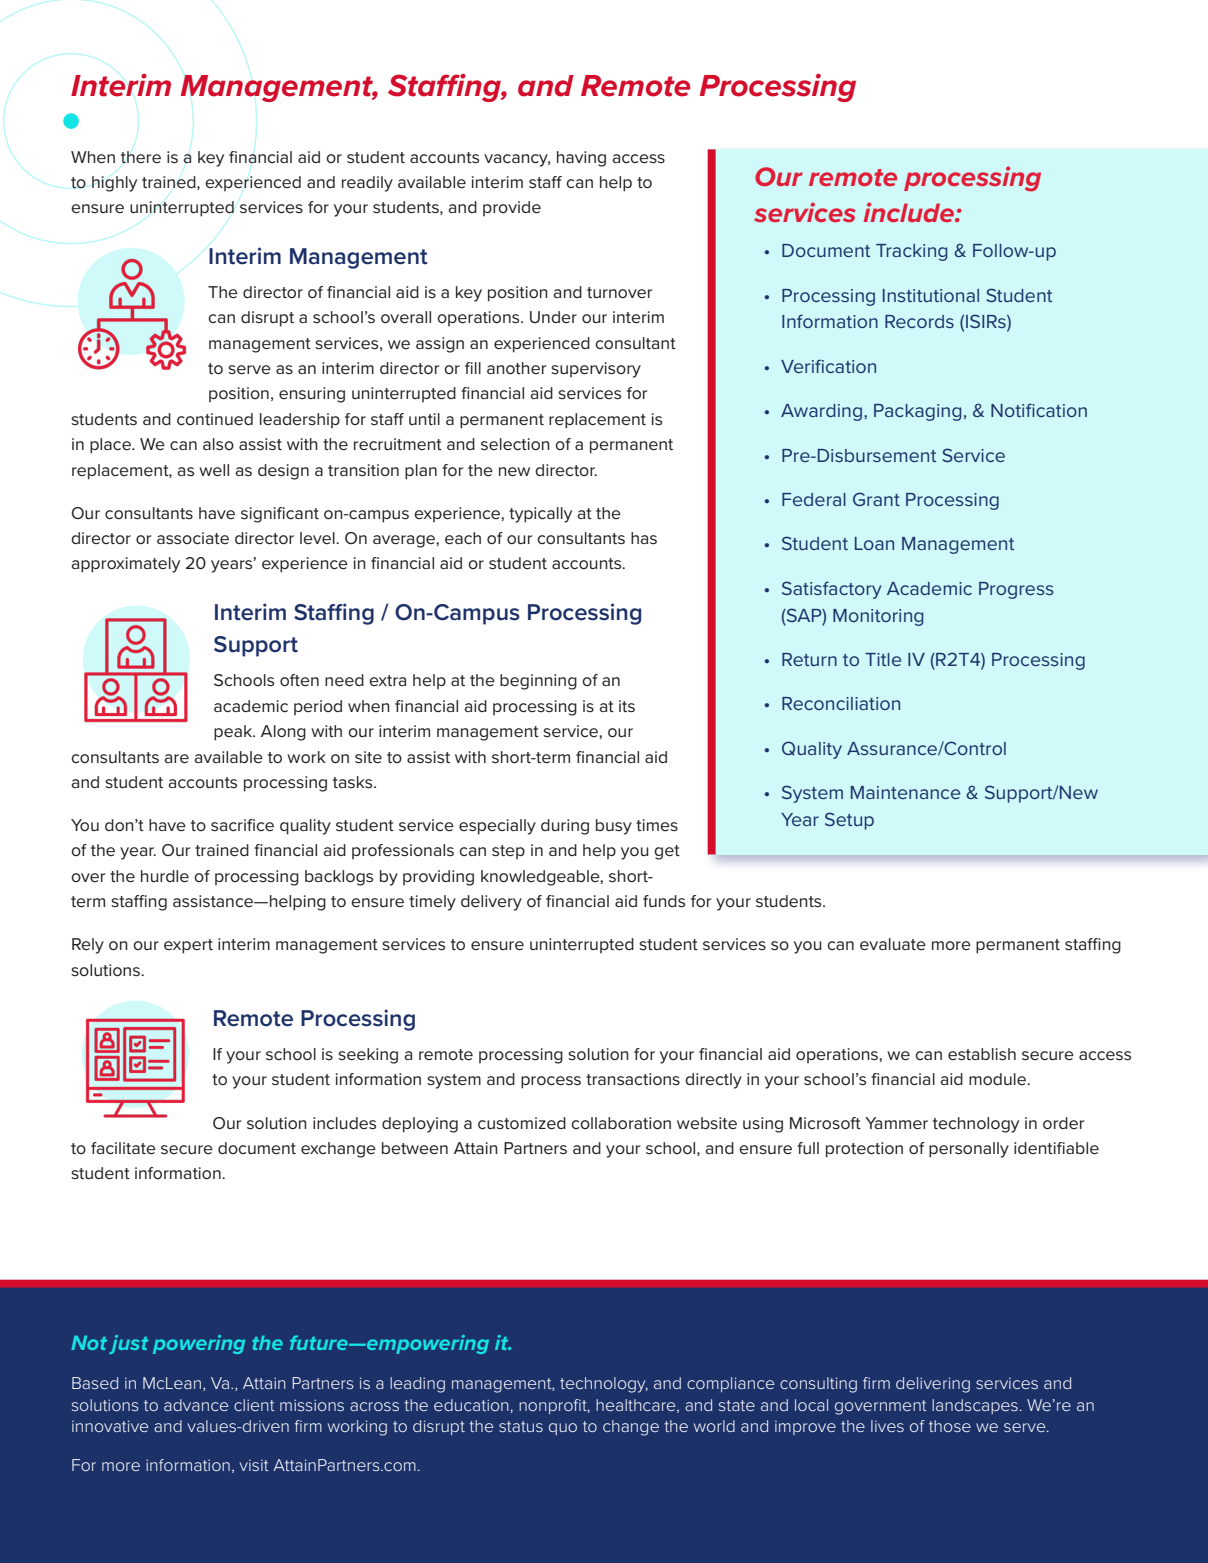  Describe the element at coordinates (563, 1429) in the screenshot. I see `quo` at that location.
